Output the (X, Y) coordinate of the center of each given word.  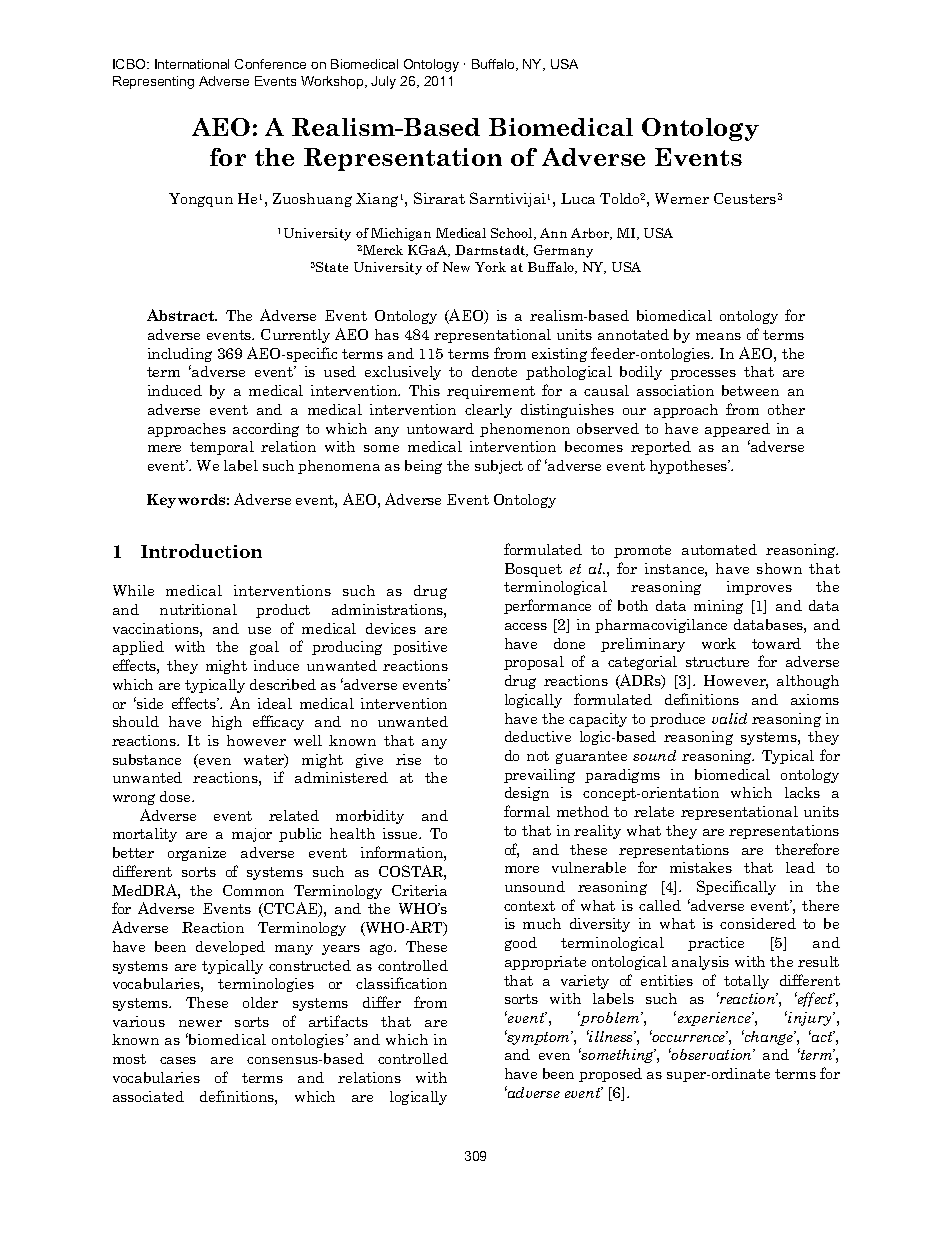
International (192, 64)
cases (178, 1060)
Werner (682, 198)
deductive (538, 736)
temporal (222, 448)
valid (729, 718)
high (227, 723)
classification (401, 983)
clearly (488, 411)
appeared (737, 430)
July (383, 82)
